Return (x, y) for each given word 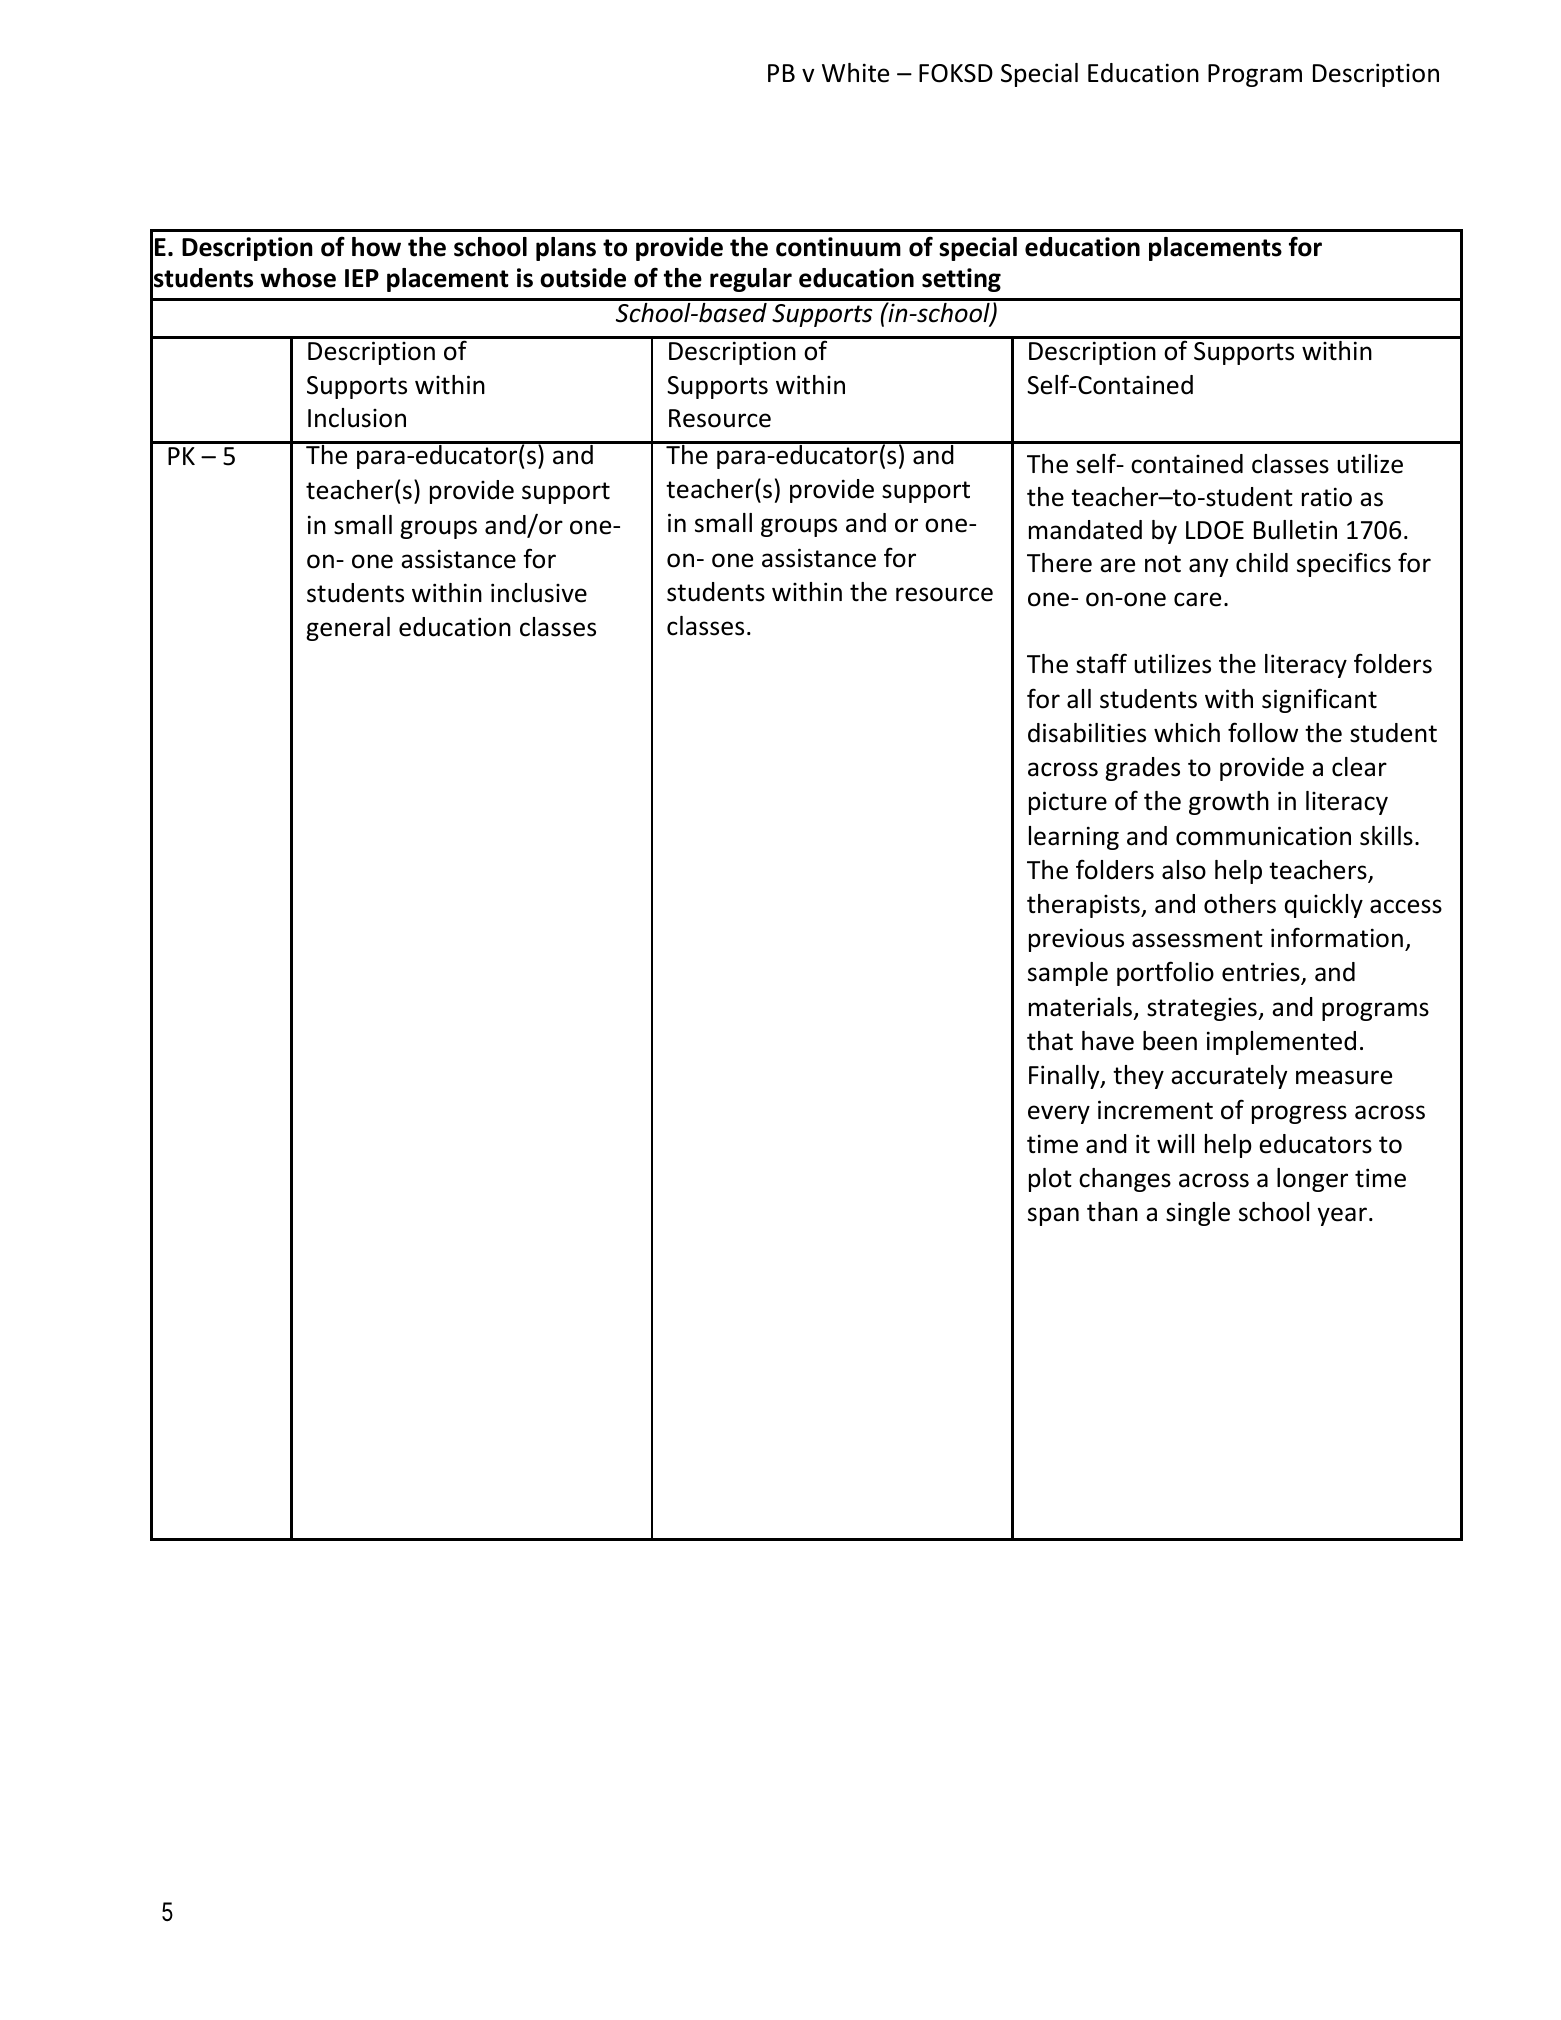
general (348, 629)
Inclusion (357, 418)
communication (1263, 836)
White (855, 73)
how (376, 247)
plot (1050, 1180)
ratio (1327, 497)
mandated (1085, 530)
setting (961, 280)
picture (1068, 803)
